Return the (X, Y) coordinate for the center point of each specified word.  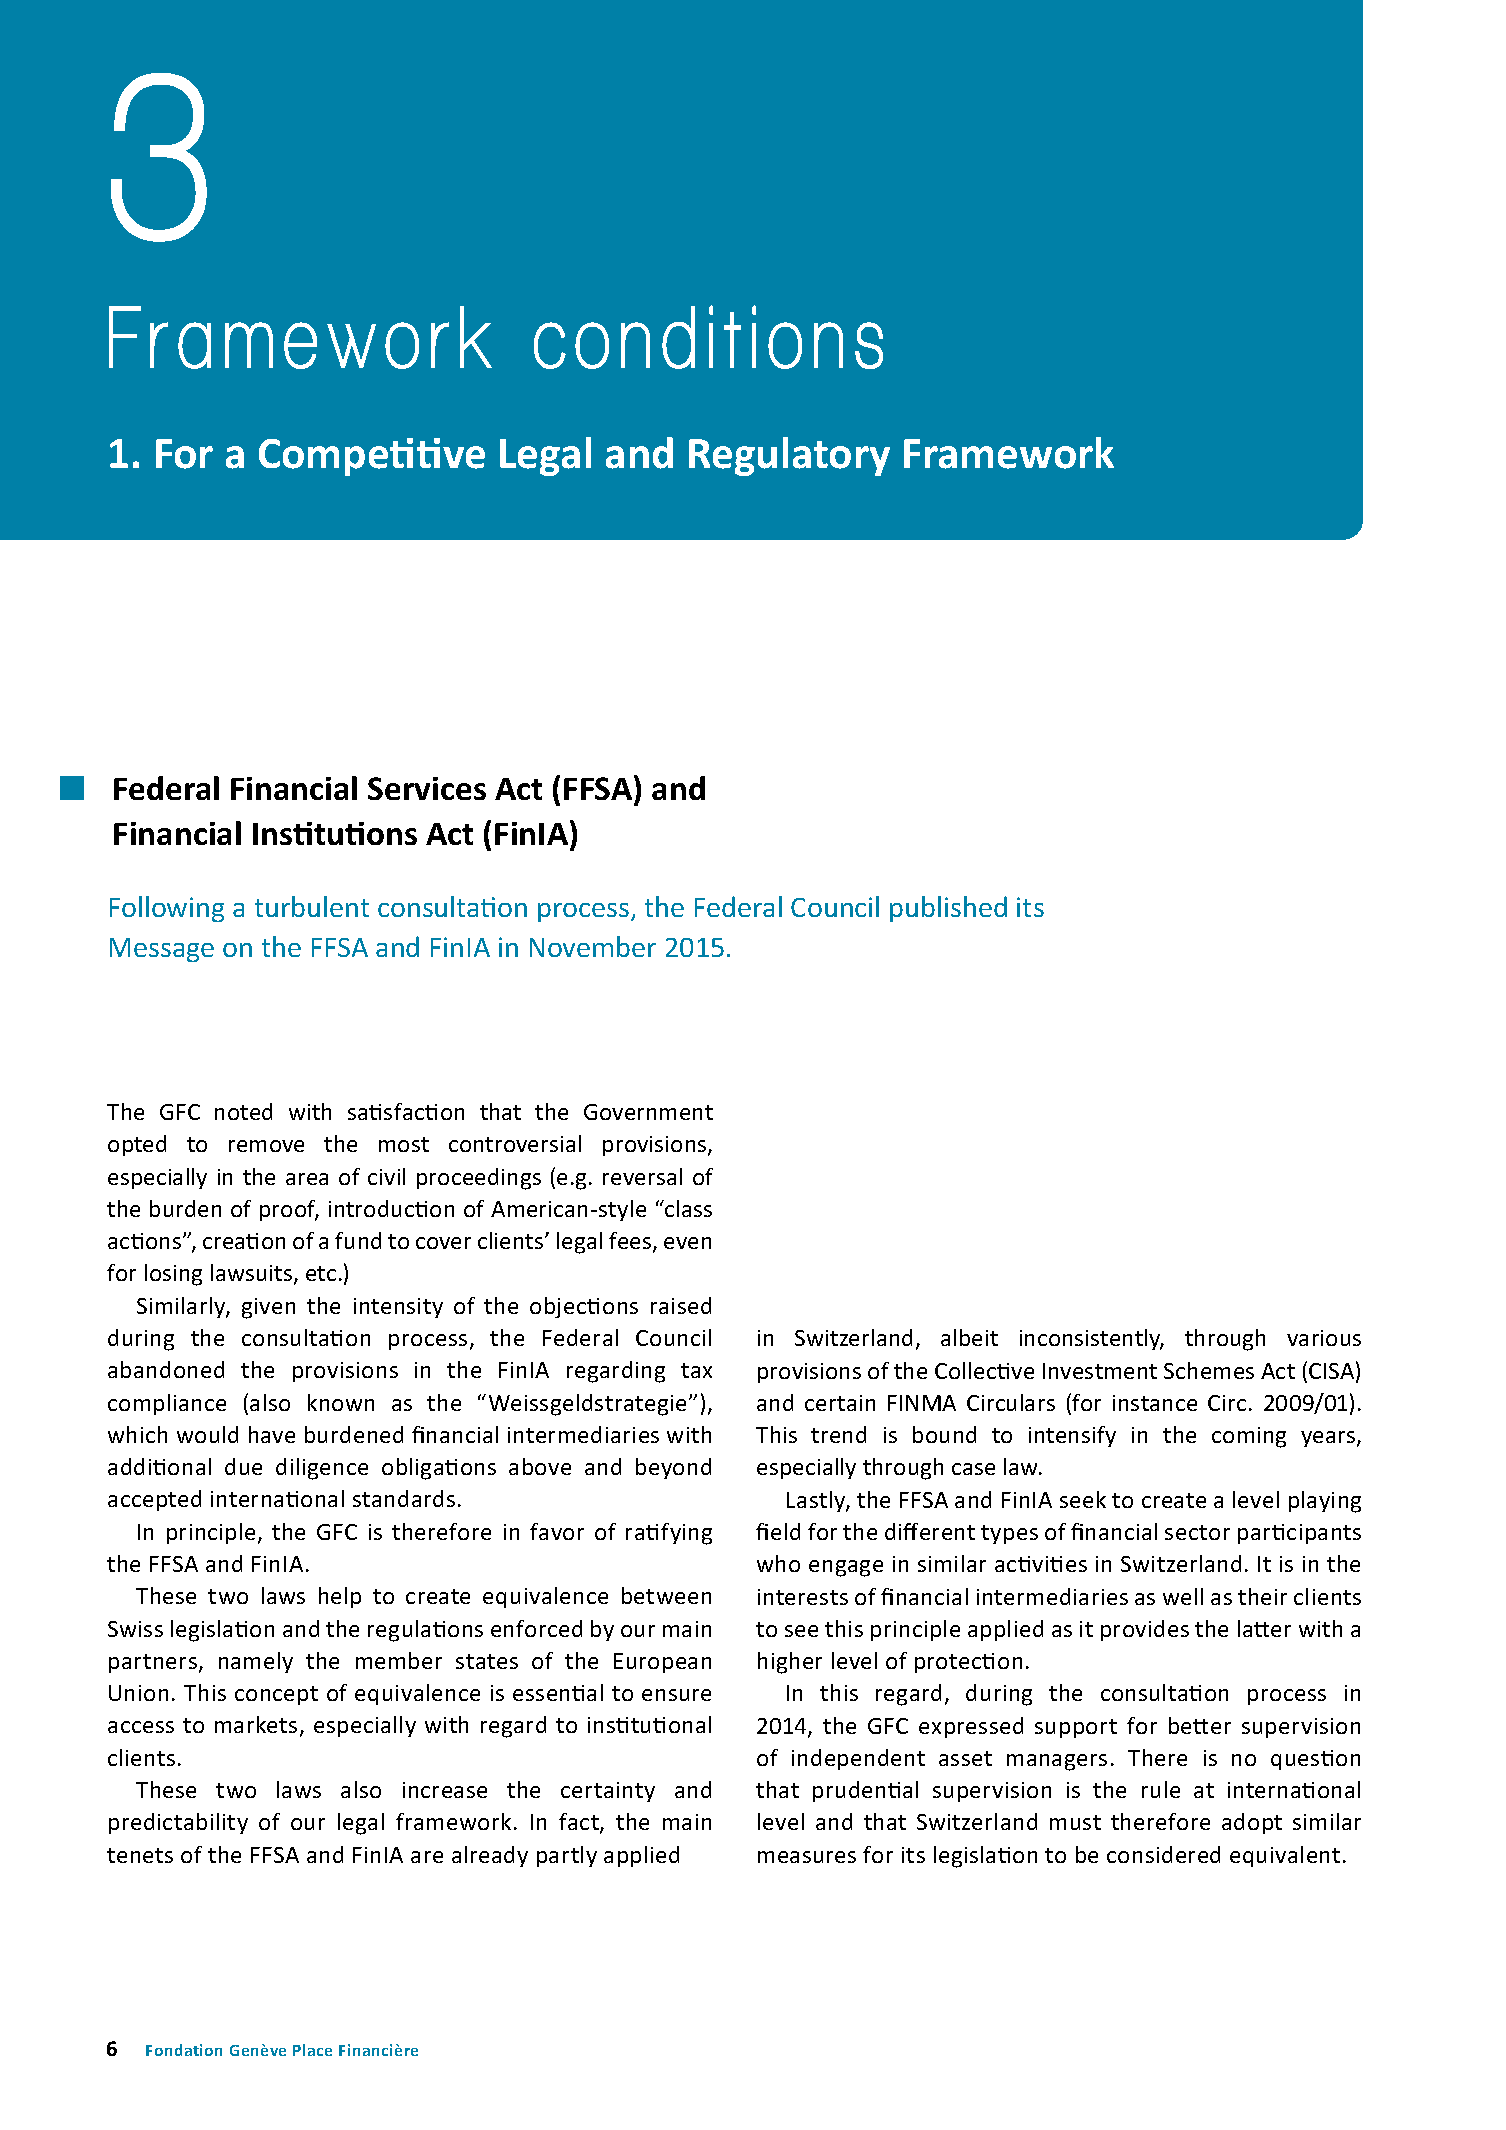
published (948, 909)
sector (1197, 1532)
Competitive (372, 457)
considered (1163, 1854)
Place (312, 2050)
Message (162, 950)
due (243, 1466)
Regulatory (789, 456)
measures (807, 1857)
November (593, 946)
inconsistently (1091, 1339)
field (778, 1531)
